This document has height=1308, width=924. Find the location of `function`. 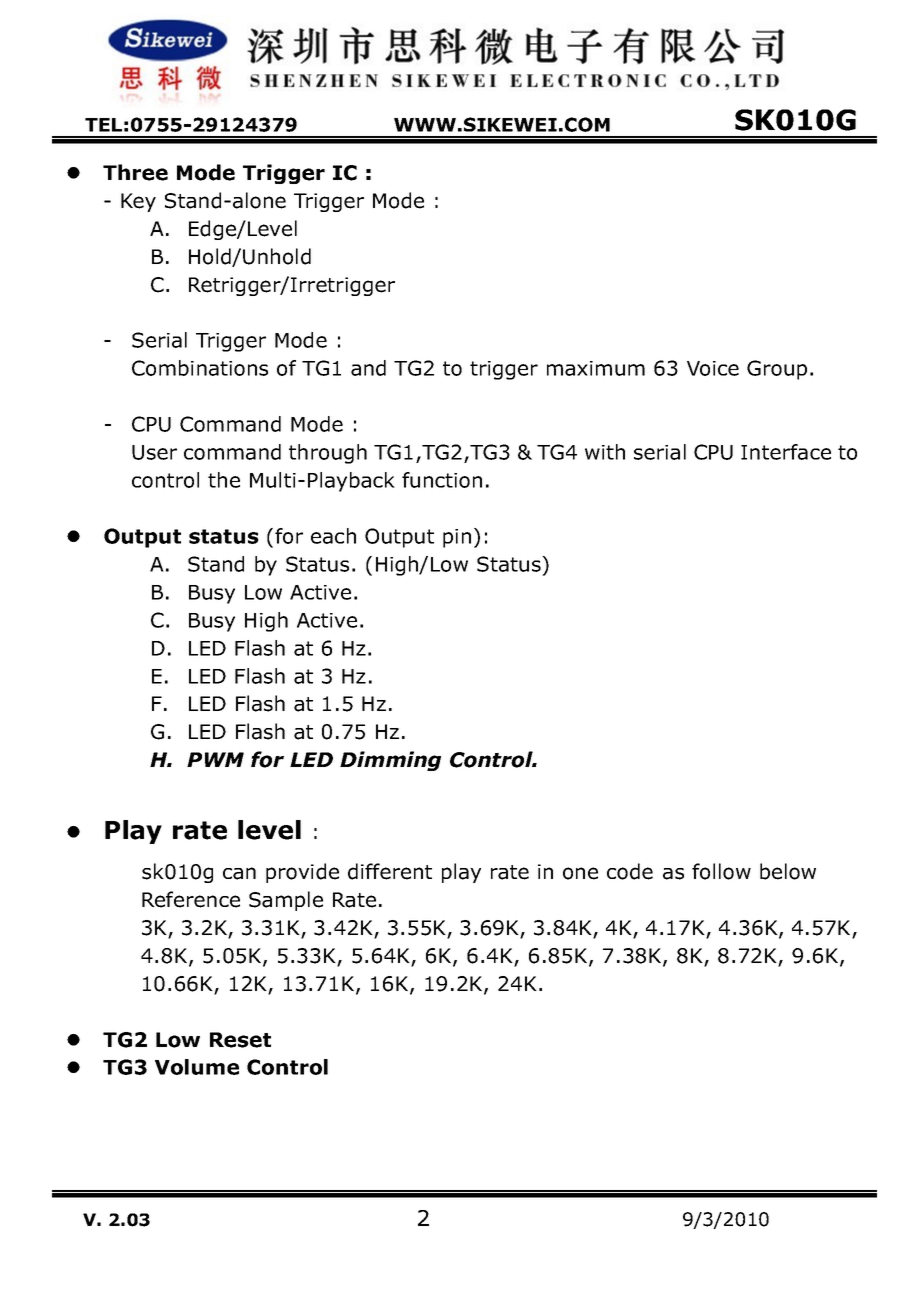

function is located at coordinates (442, 480).
